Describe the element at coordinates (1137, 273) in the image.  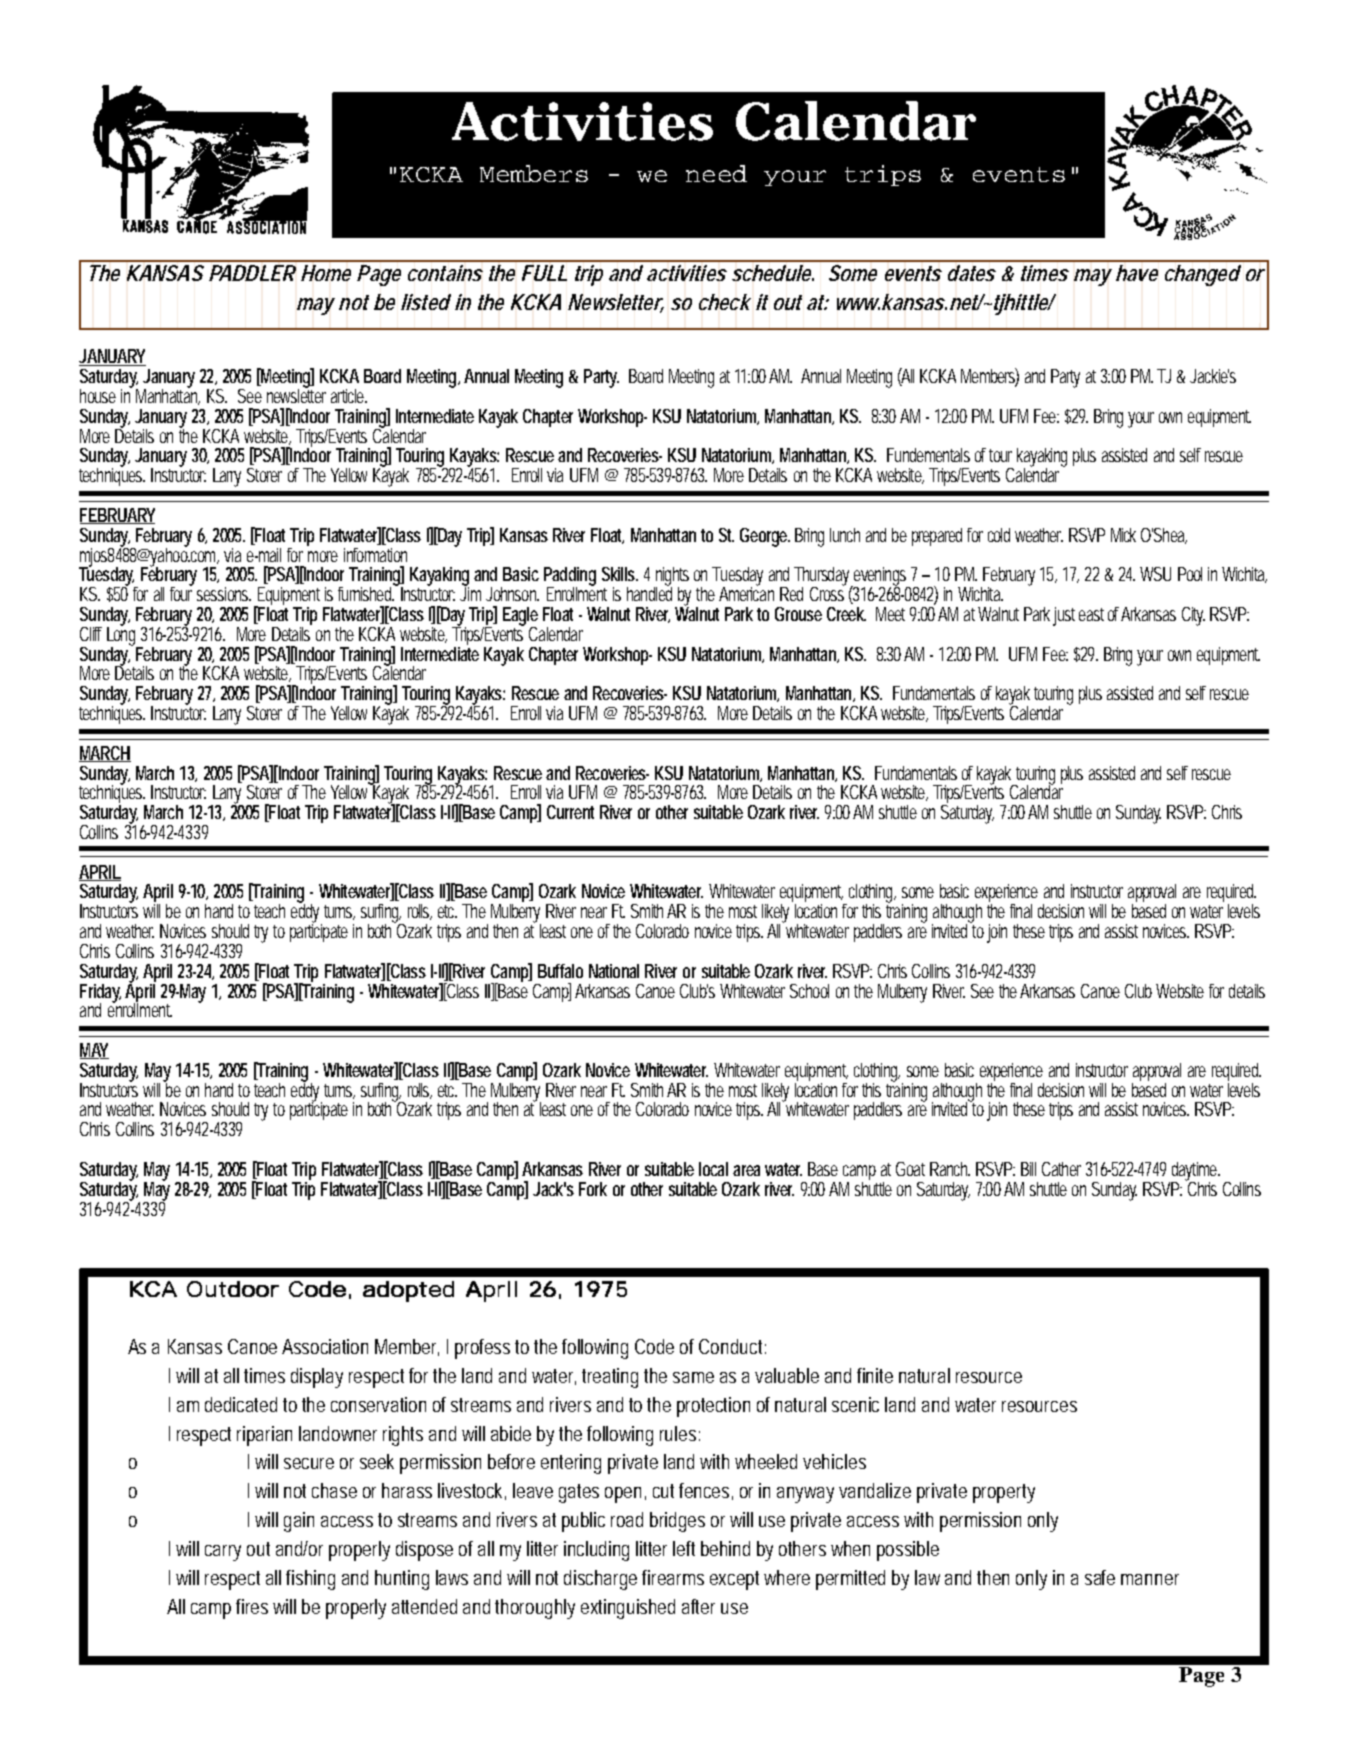
I see `have` at that location.
